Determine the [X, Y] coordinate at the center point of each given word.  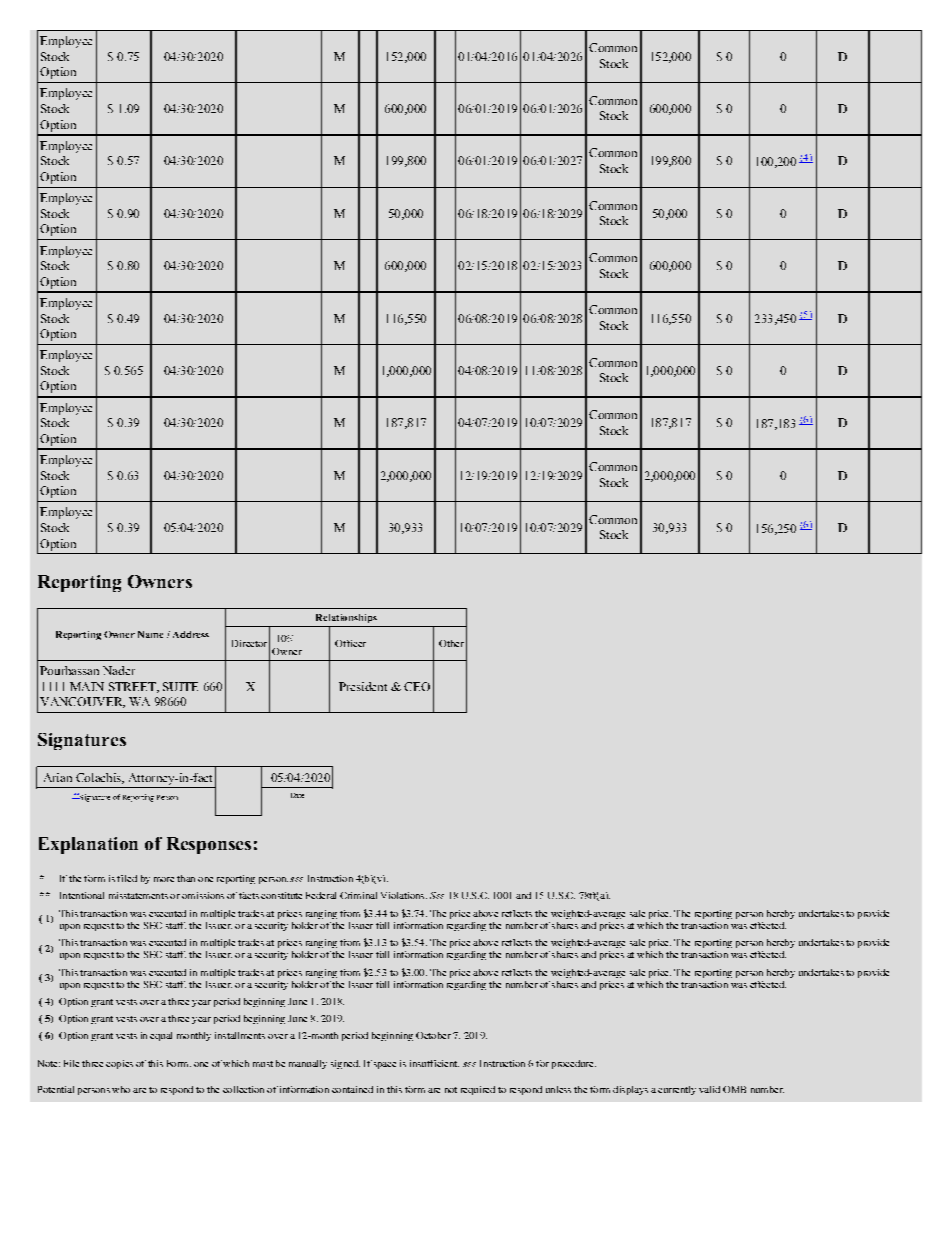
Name [150, 634]
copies [119, 1064]
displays [630, 1090]
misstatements [138, 895]
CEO [417, 686]
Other [451, 643]
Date [297, 795]
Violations [404, 895]
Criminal [358, 895]
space [385, 1065]
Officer [350, 643]
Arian [58, 777]
